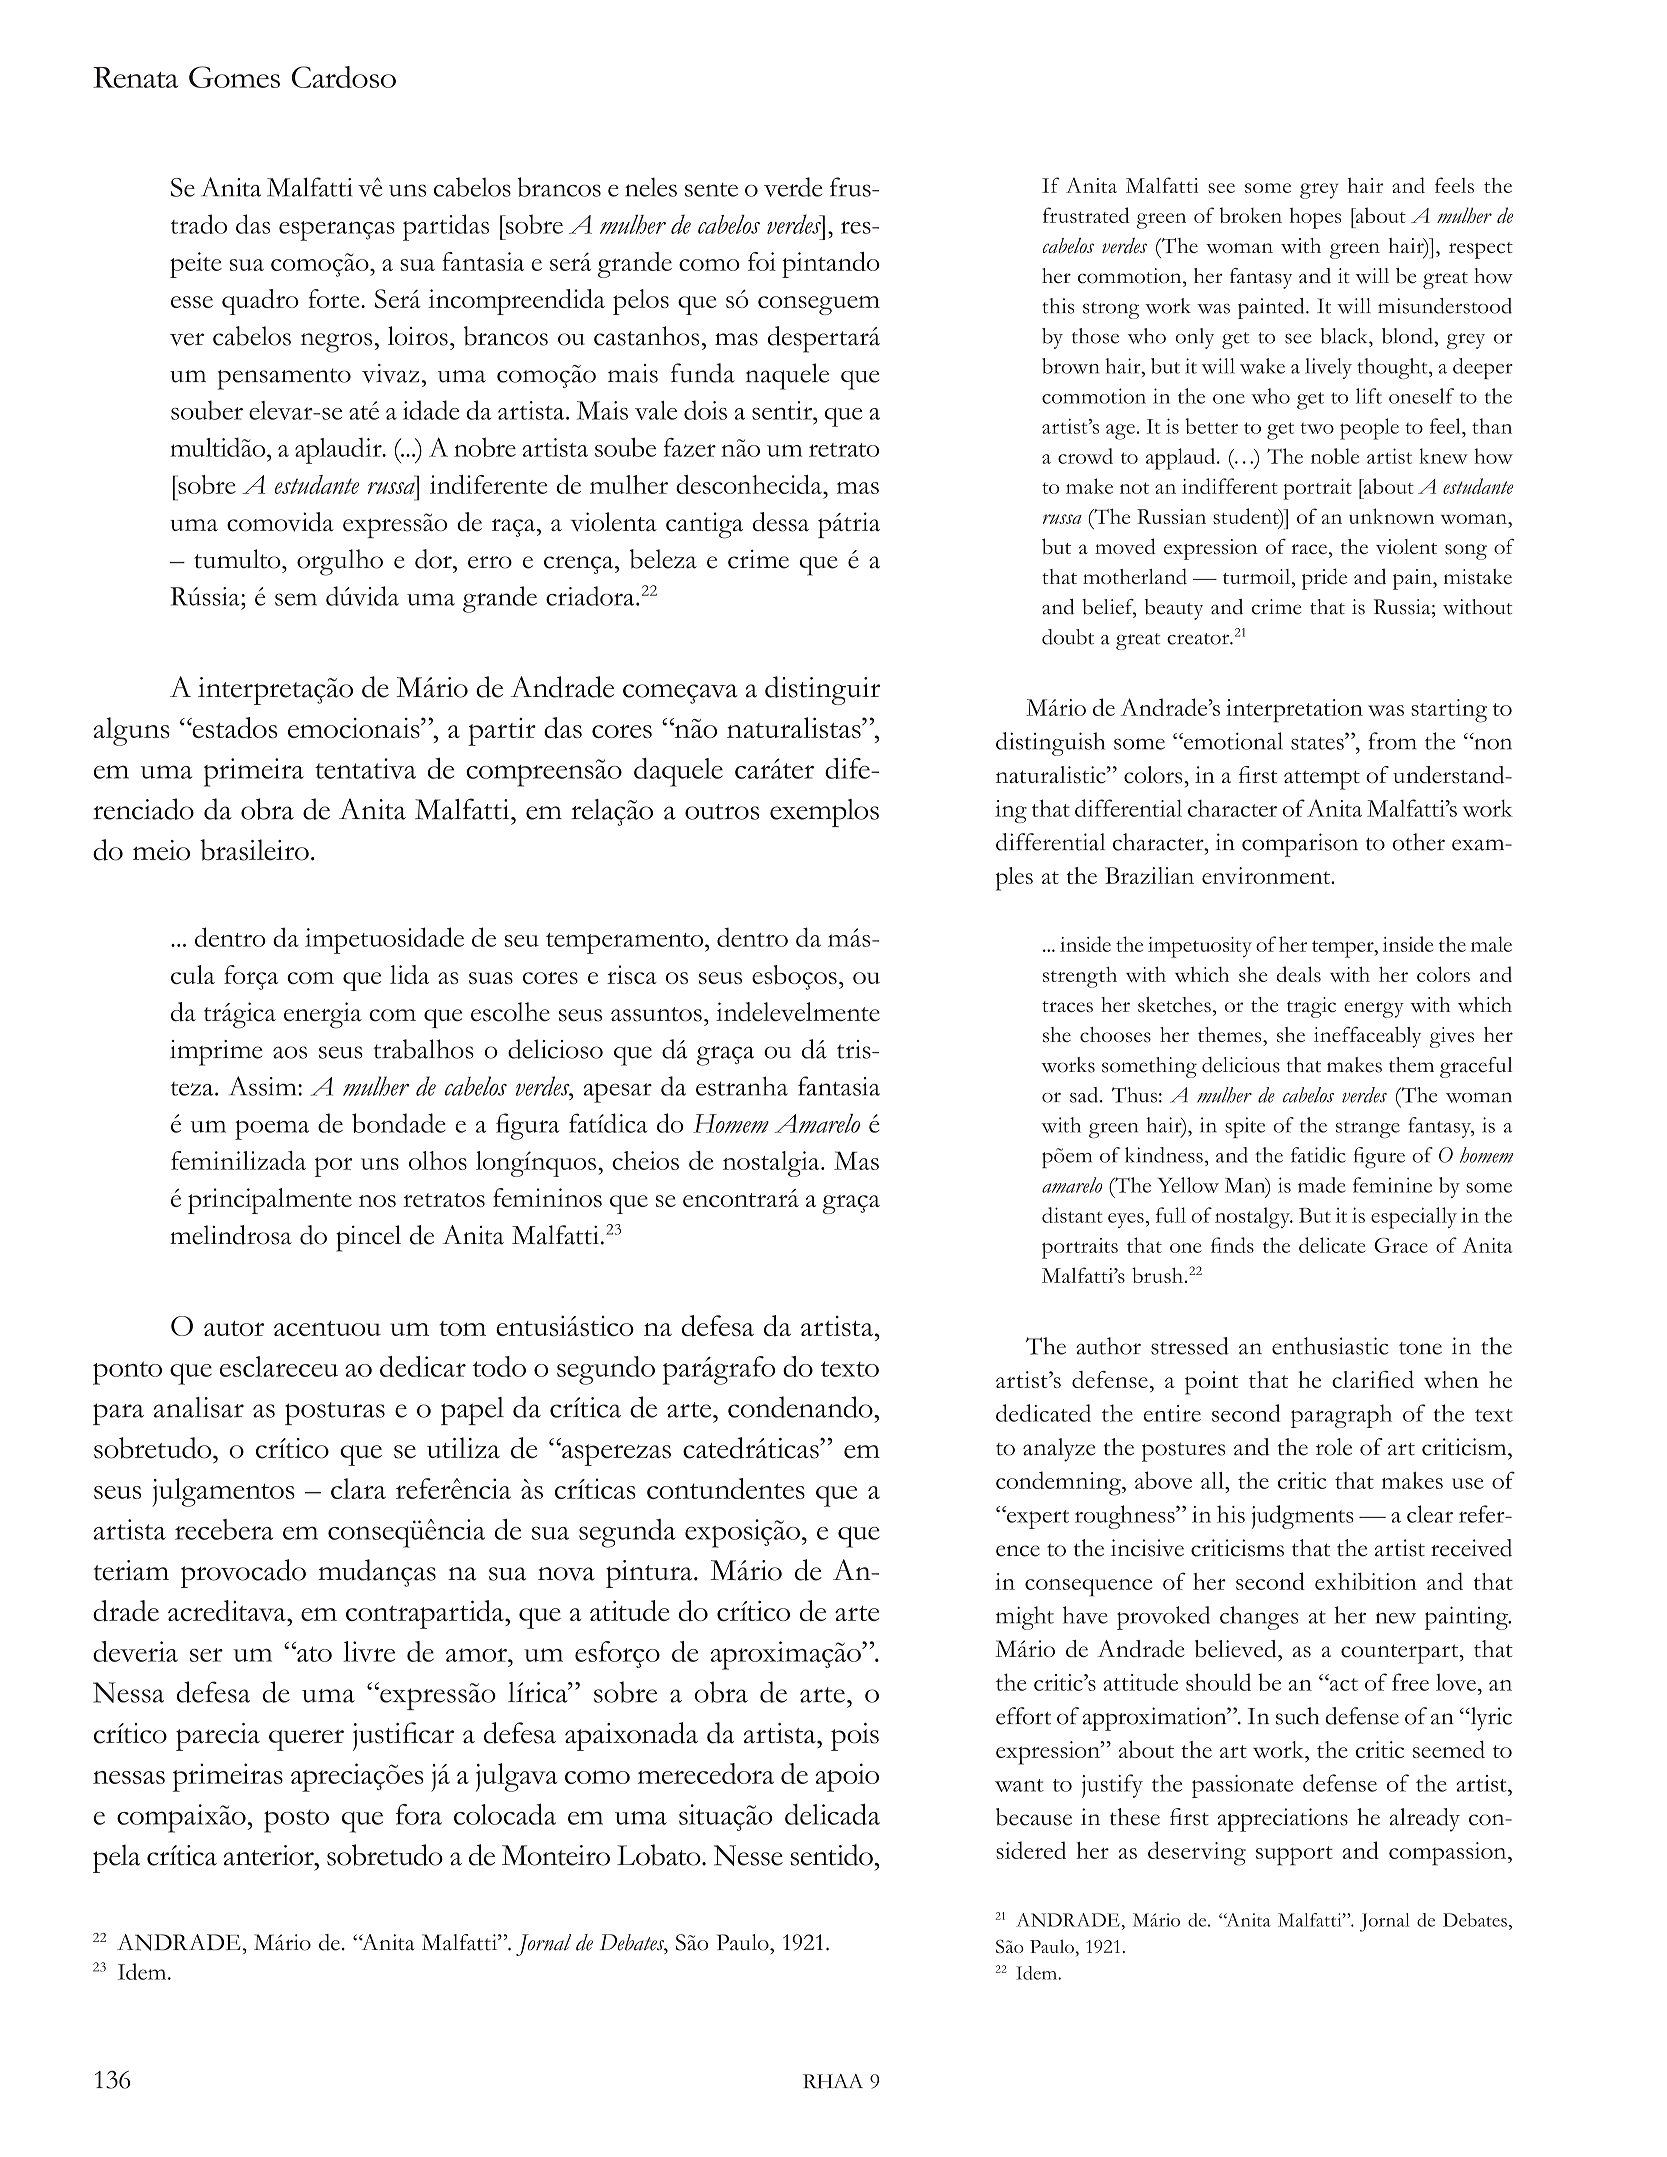 The image size is (1667, 2157). I want to click on states, so click(1318, 742).
